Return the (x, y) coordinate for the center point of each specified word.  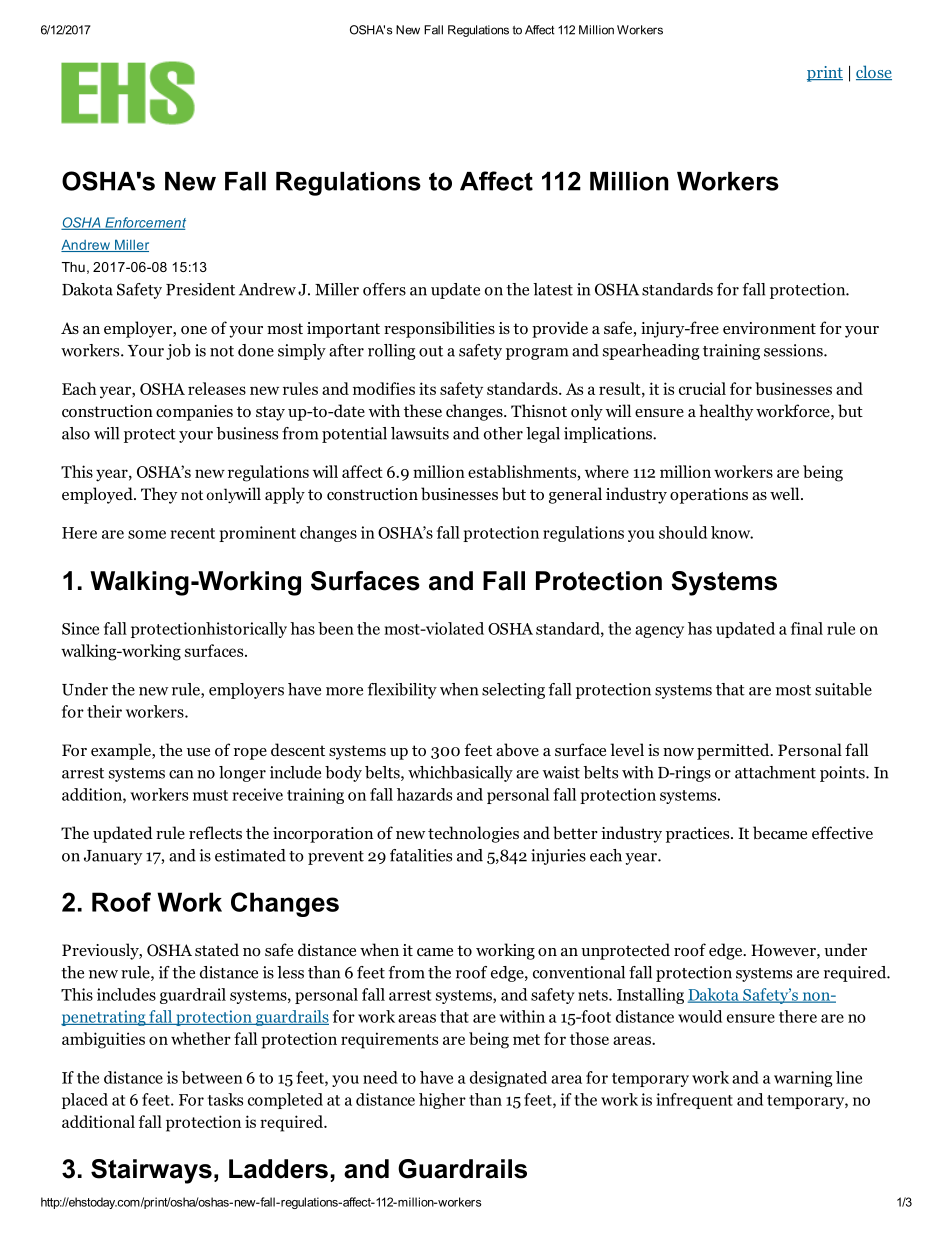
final (807, 628)
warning (803, 1079)
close (874, 72)
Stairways (151, 1171)
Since (80, 628)
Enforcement (144, 223)
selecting (513, 691)
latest (553, 289)
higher (442, 1101)
